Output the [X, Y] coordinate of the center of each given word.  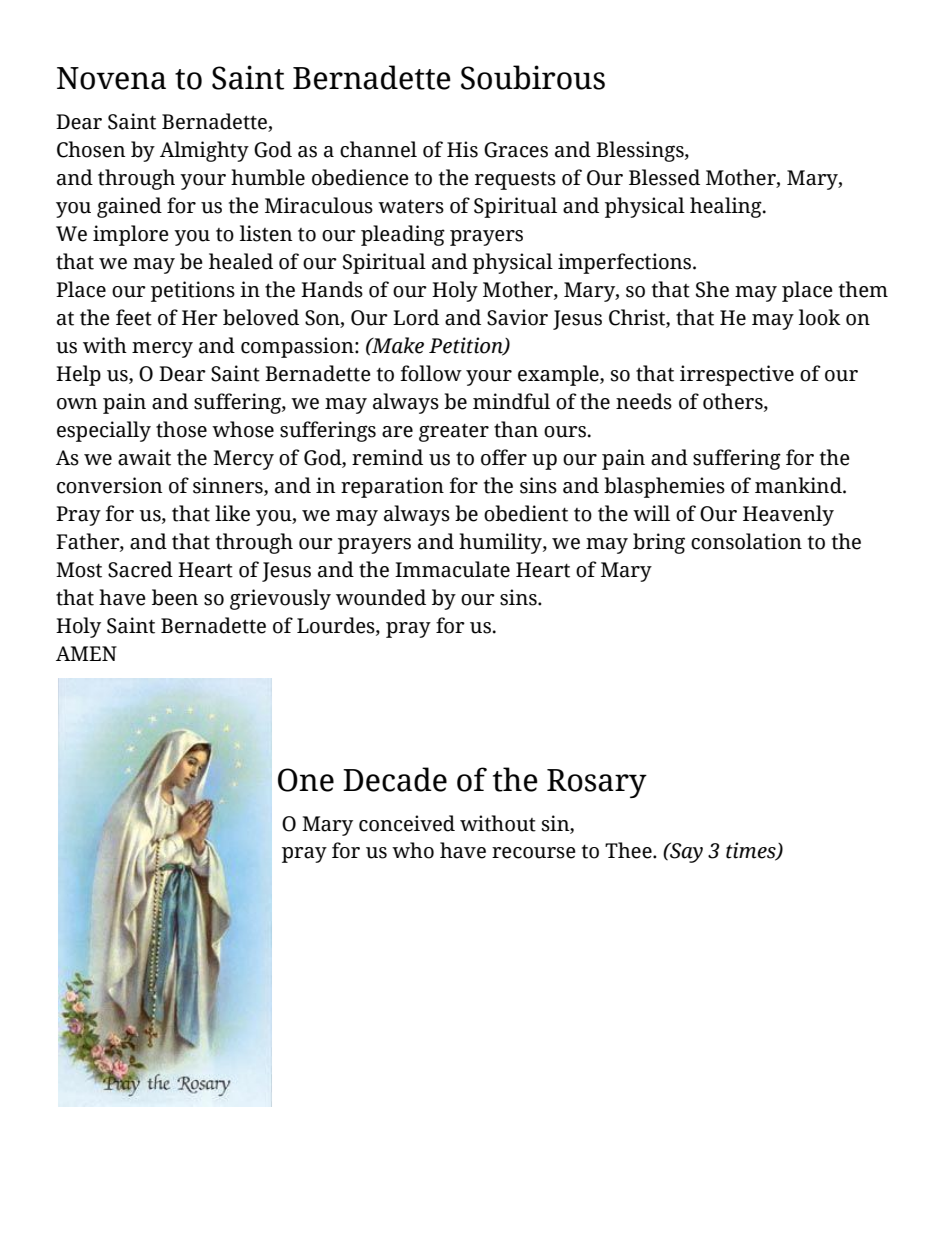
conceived [407, 823]
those [181, 429]
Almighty [204, 151]
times [752, 851]
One [306, 780]
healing [727, 207]
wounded [381, 597]
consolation [746, 541]
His [462, 149]
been [175, 597]
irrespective [737, 375]
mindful [511, 401]
